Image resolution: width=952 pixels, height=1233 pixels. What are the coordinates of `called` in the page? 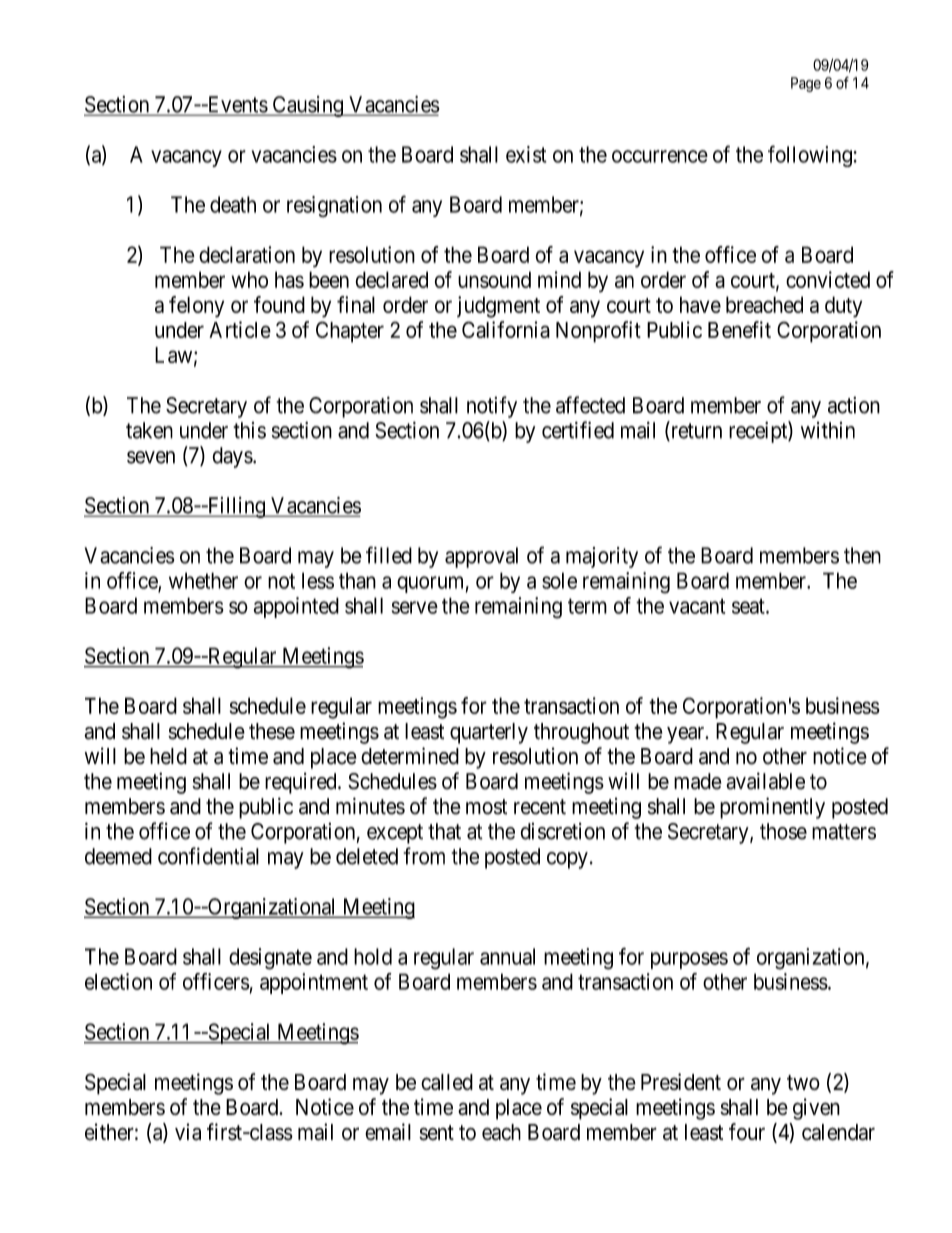 It's located at (447, 1082).
